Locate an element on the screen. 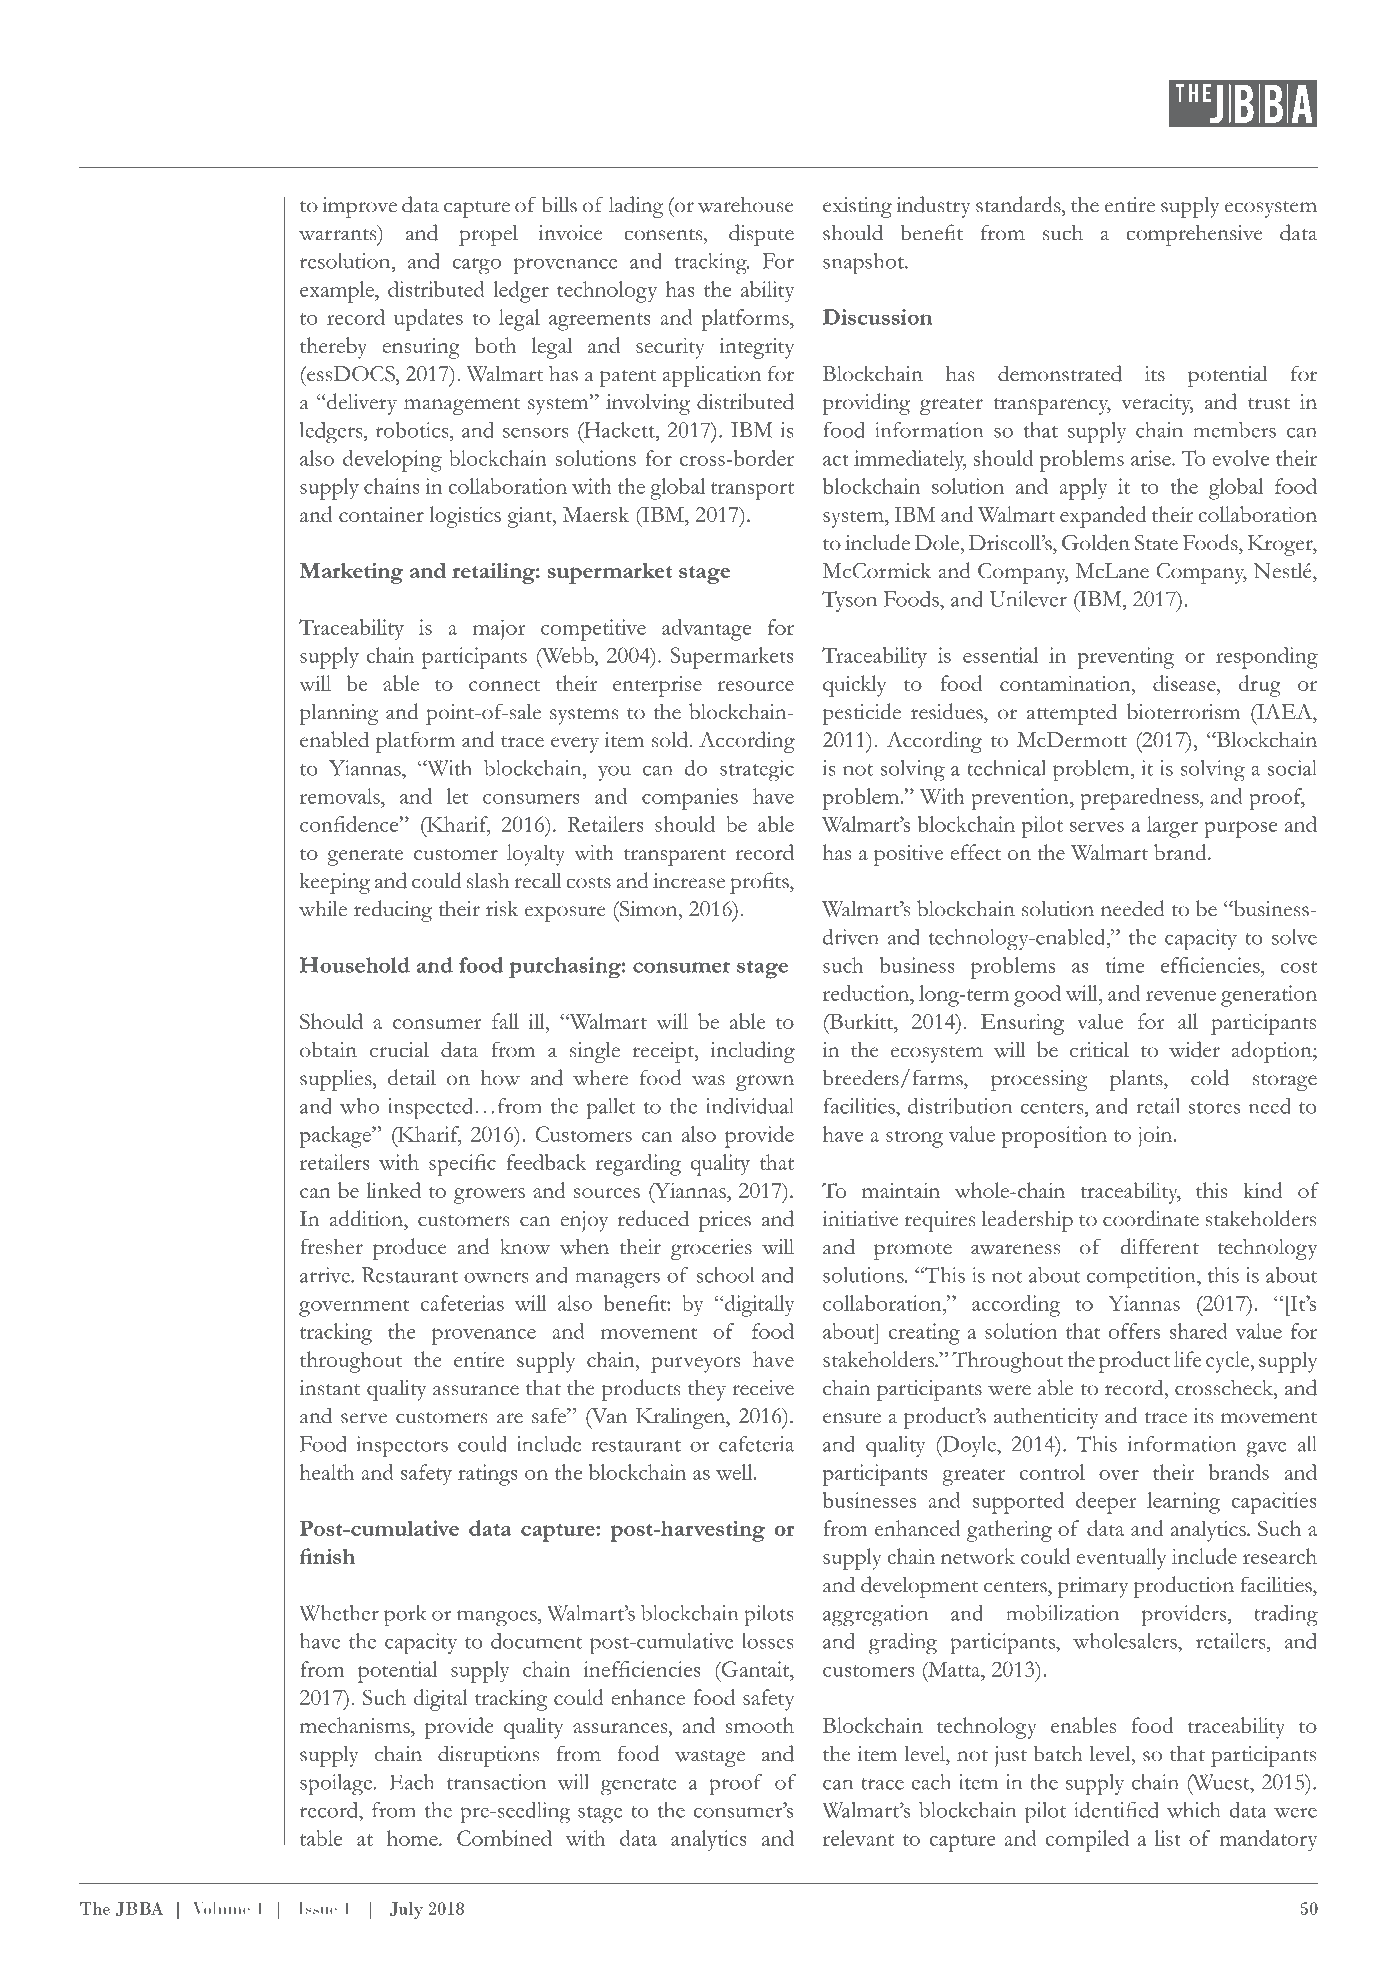  relevant is located at coordinates (858, 1838).
